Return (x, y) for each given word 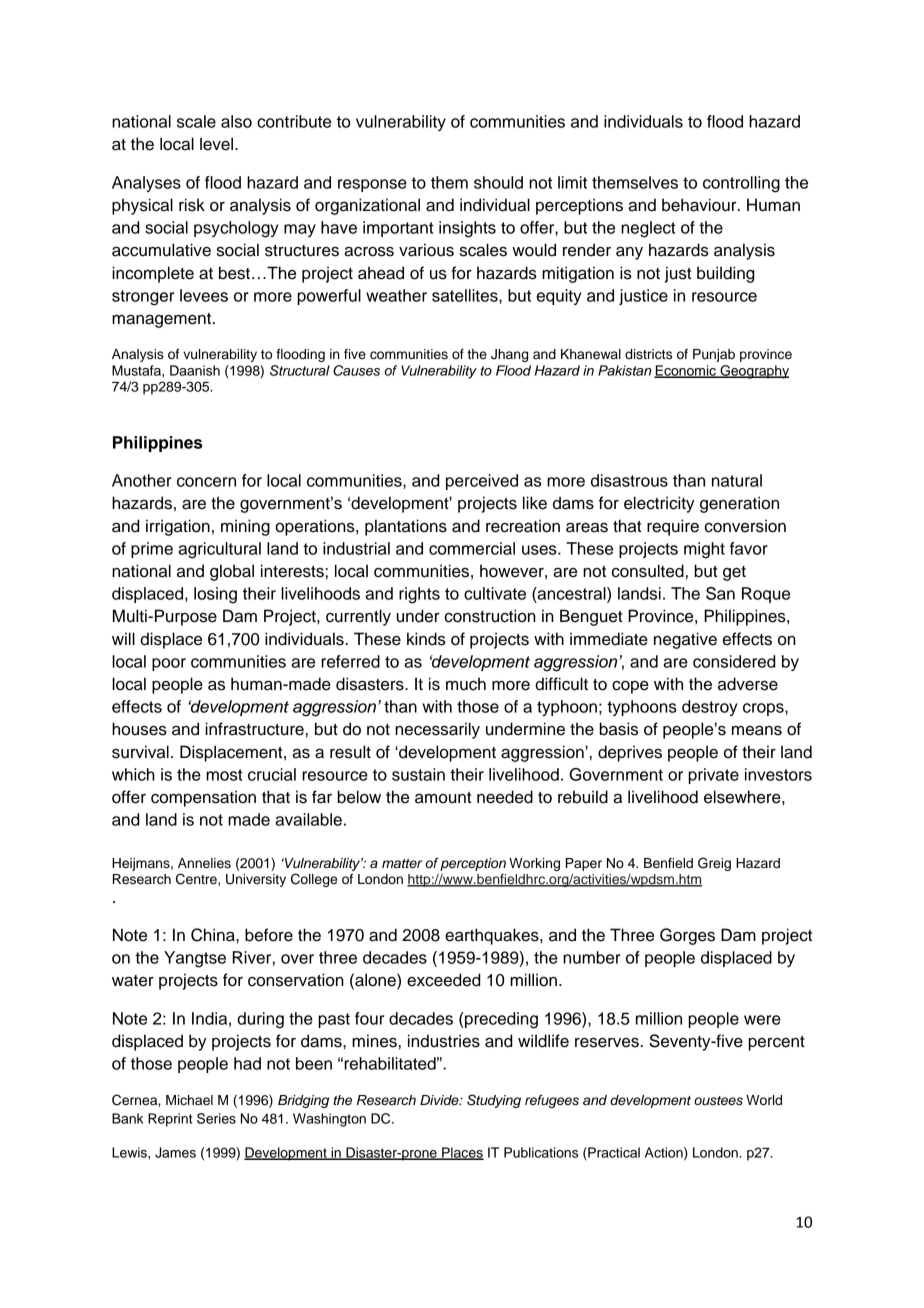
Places (462, 1153)
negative (685, 640)
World (764, 1100)
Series (216, 1118)
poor (169, 664)
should (498, 182)
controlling (741, 184)
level (218, 144)
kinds (426, 639)
